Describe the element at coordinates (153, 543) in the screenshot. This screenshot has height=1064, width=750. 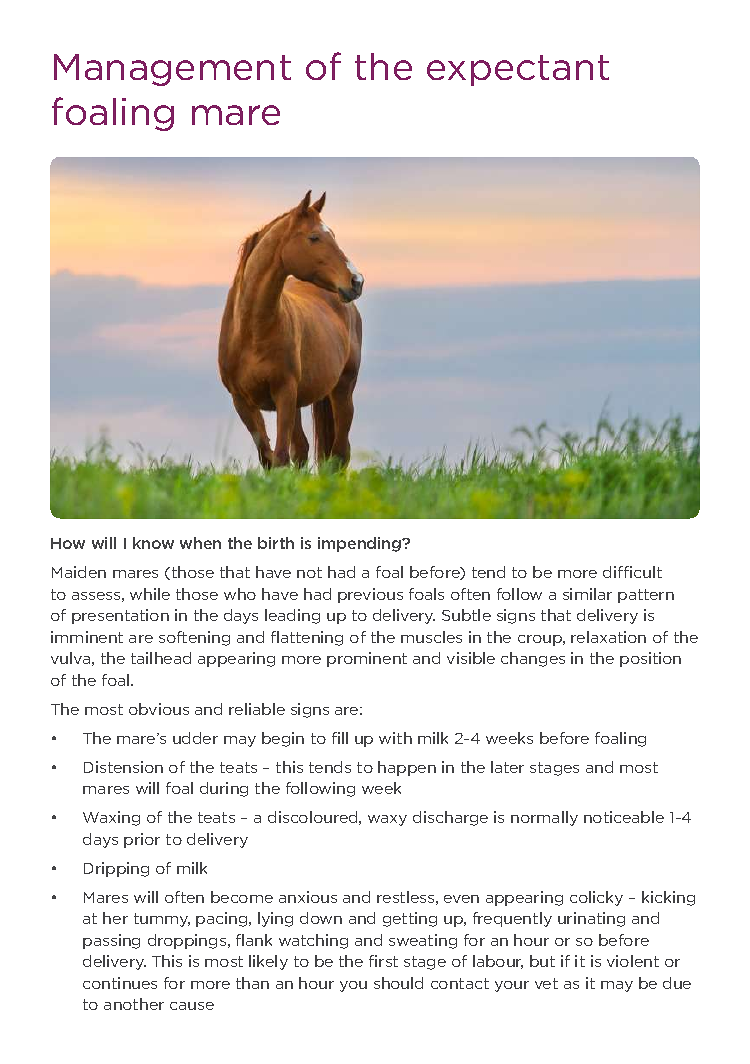
I see `know` at that location.
